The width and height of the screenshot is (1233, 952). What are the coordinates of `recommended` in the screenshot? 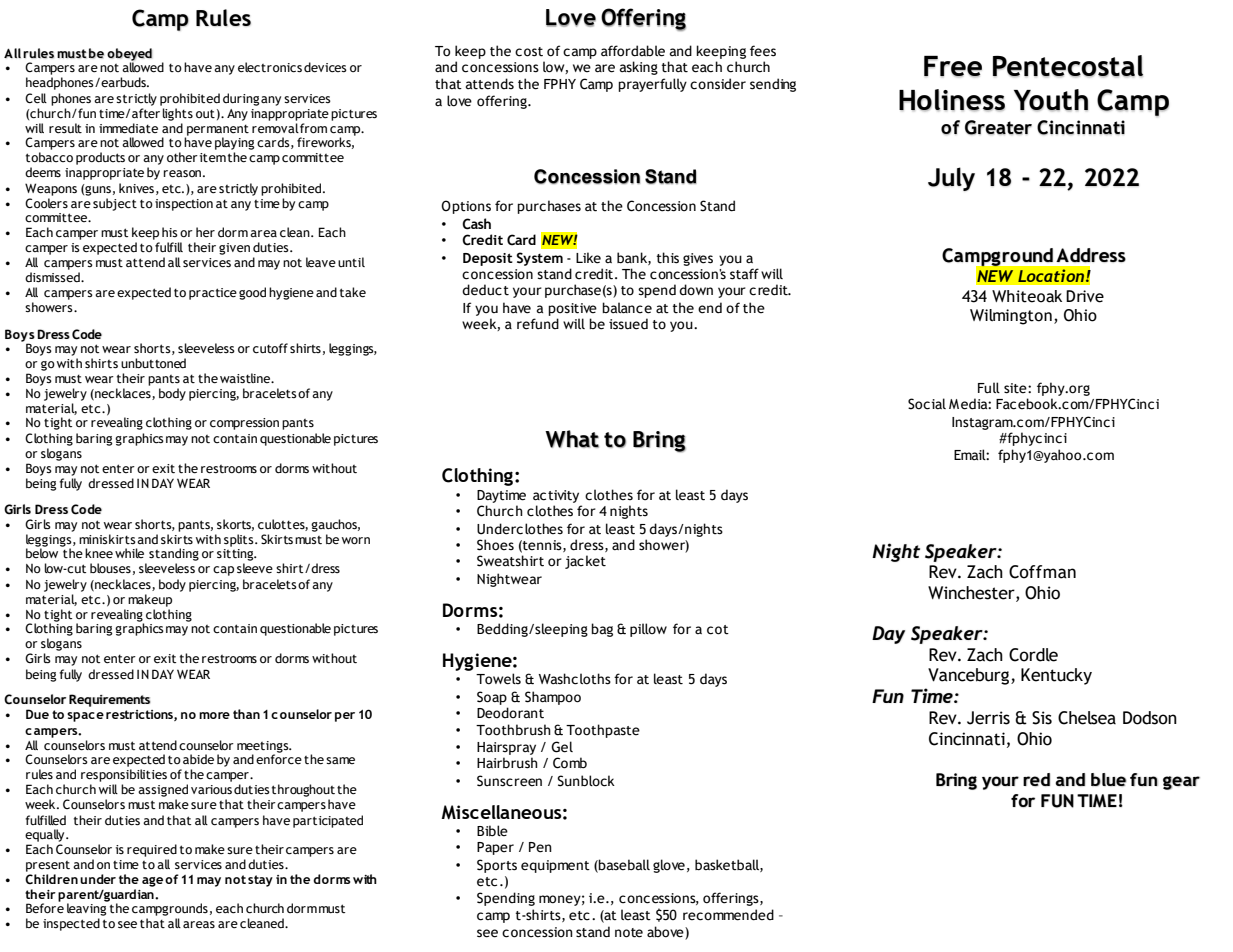 It's located at (728, 915).
